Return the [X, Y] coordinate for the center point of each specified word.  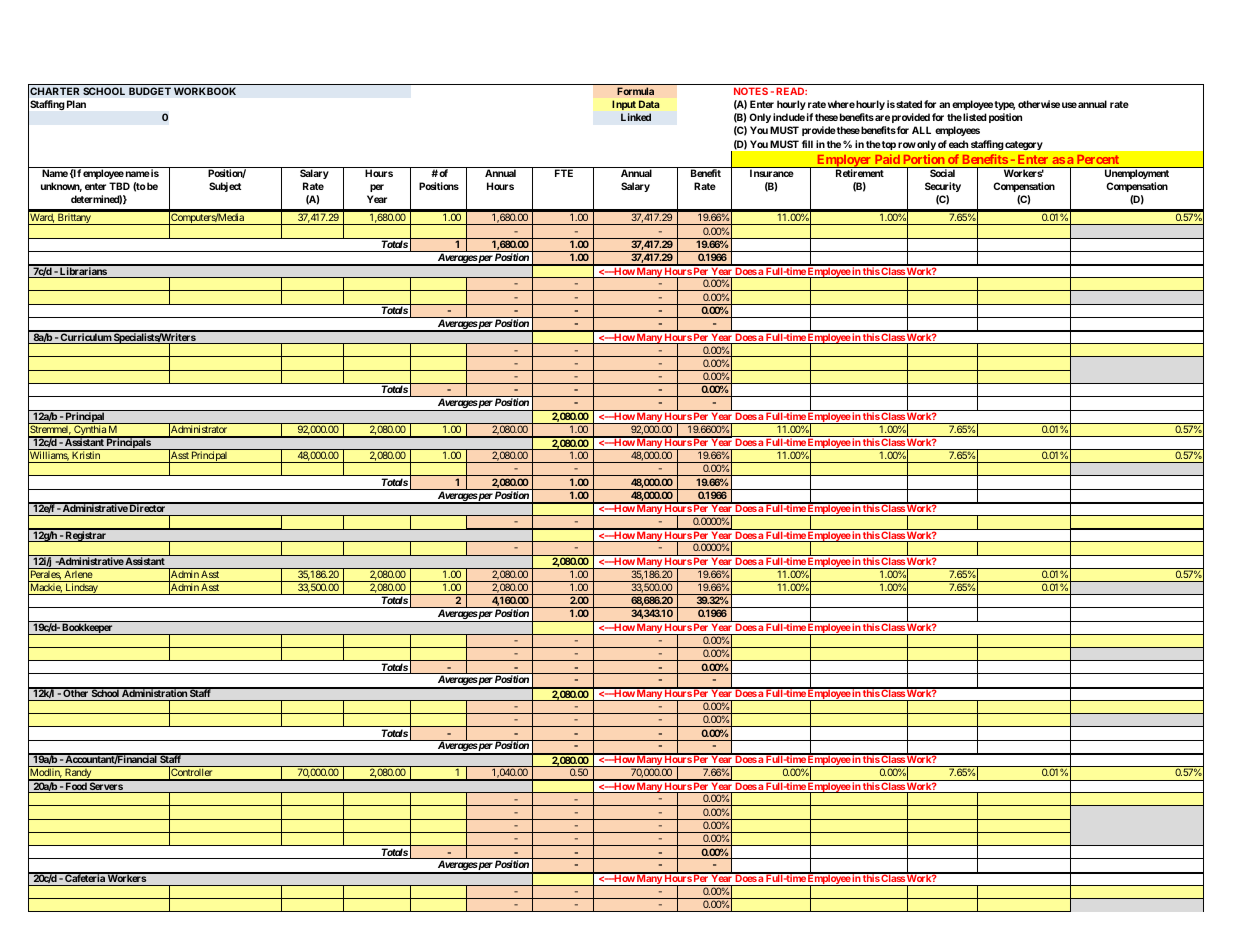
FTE [564, 173]
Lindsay [81, 589]
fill [807, 144]
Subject [225, 187]
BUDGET [150, 91]
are [881, 118]
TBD [119, 186]
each [958, 144]
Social [942, 173]
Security [943, 187]
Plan [76, 104]
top [889, 145]
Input [624, 105]
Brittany [74, 219]
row [907, 145]
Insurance [772, 173]
